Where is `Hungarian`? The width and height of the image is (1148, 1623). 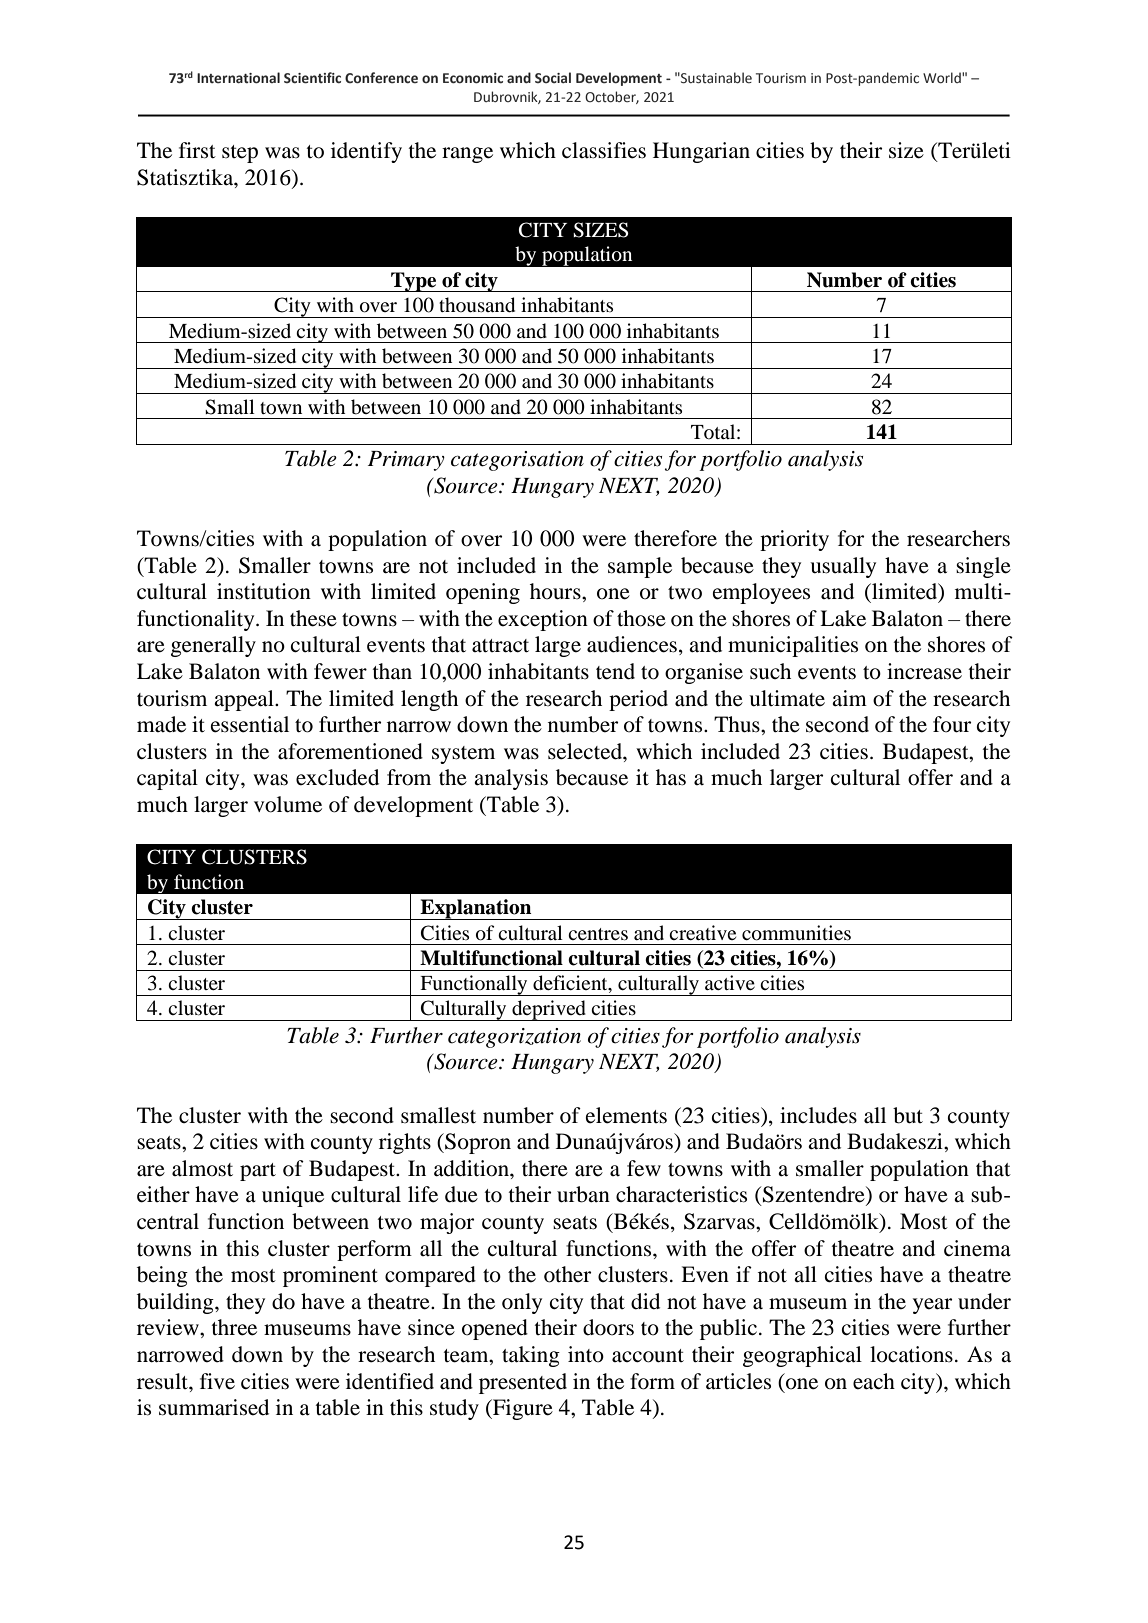 Hungarian is located at coordinates (701, 152).
